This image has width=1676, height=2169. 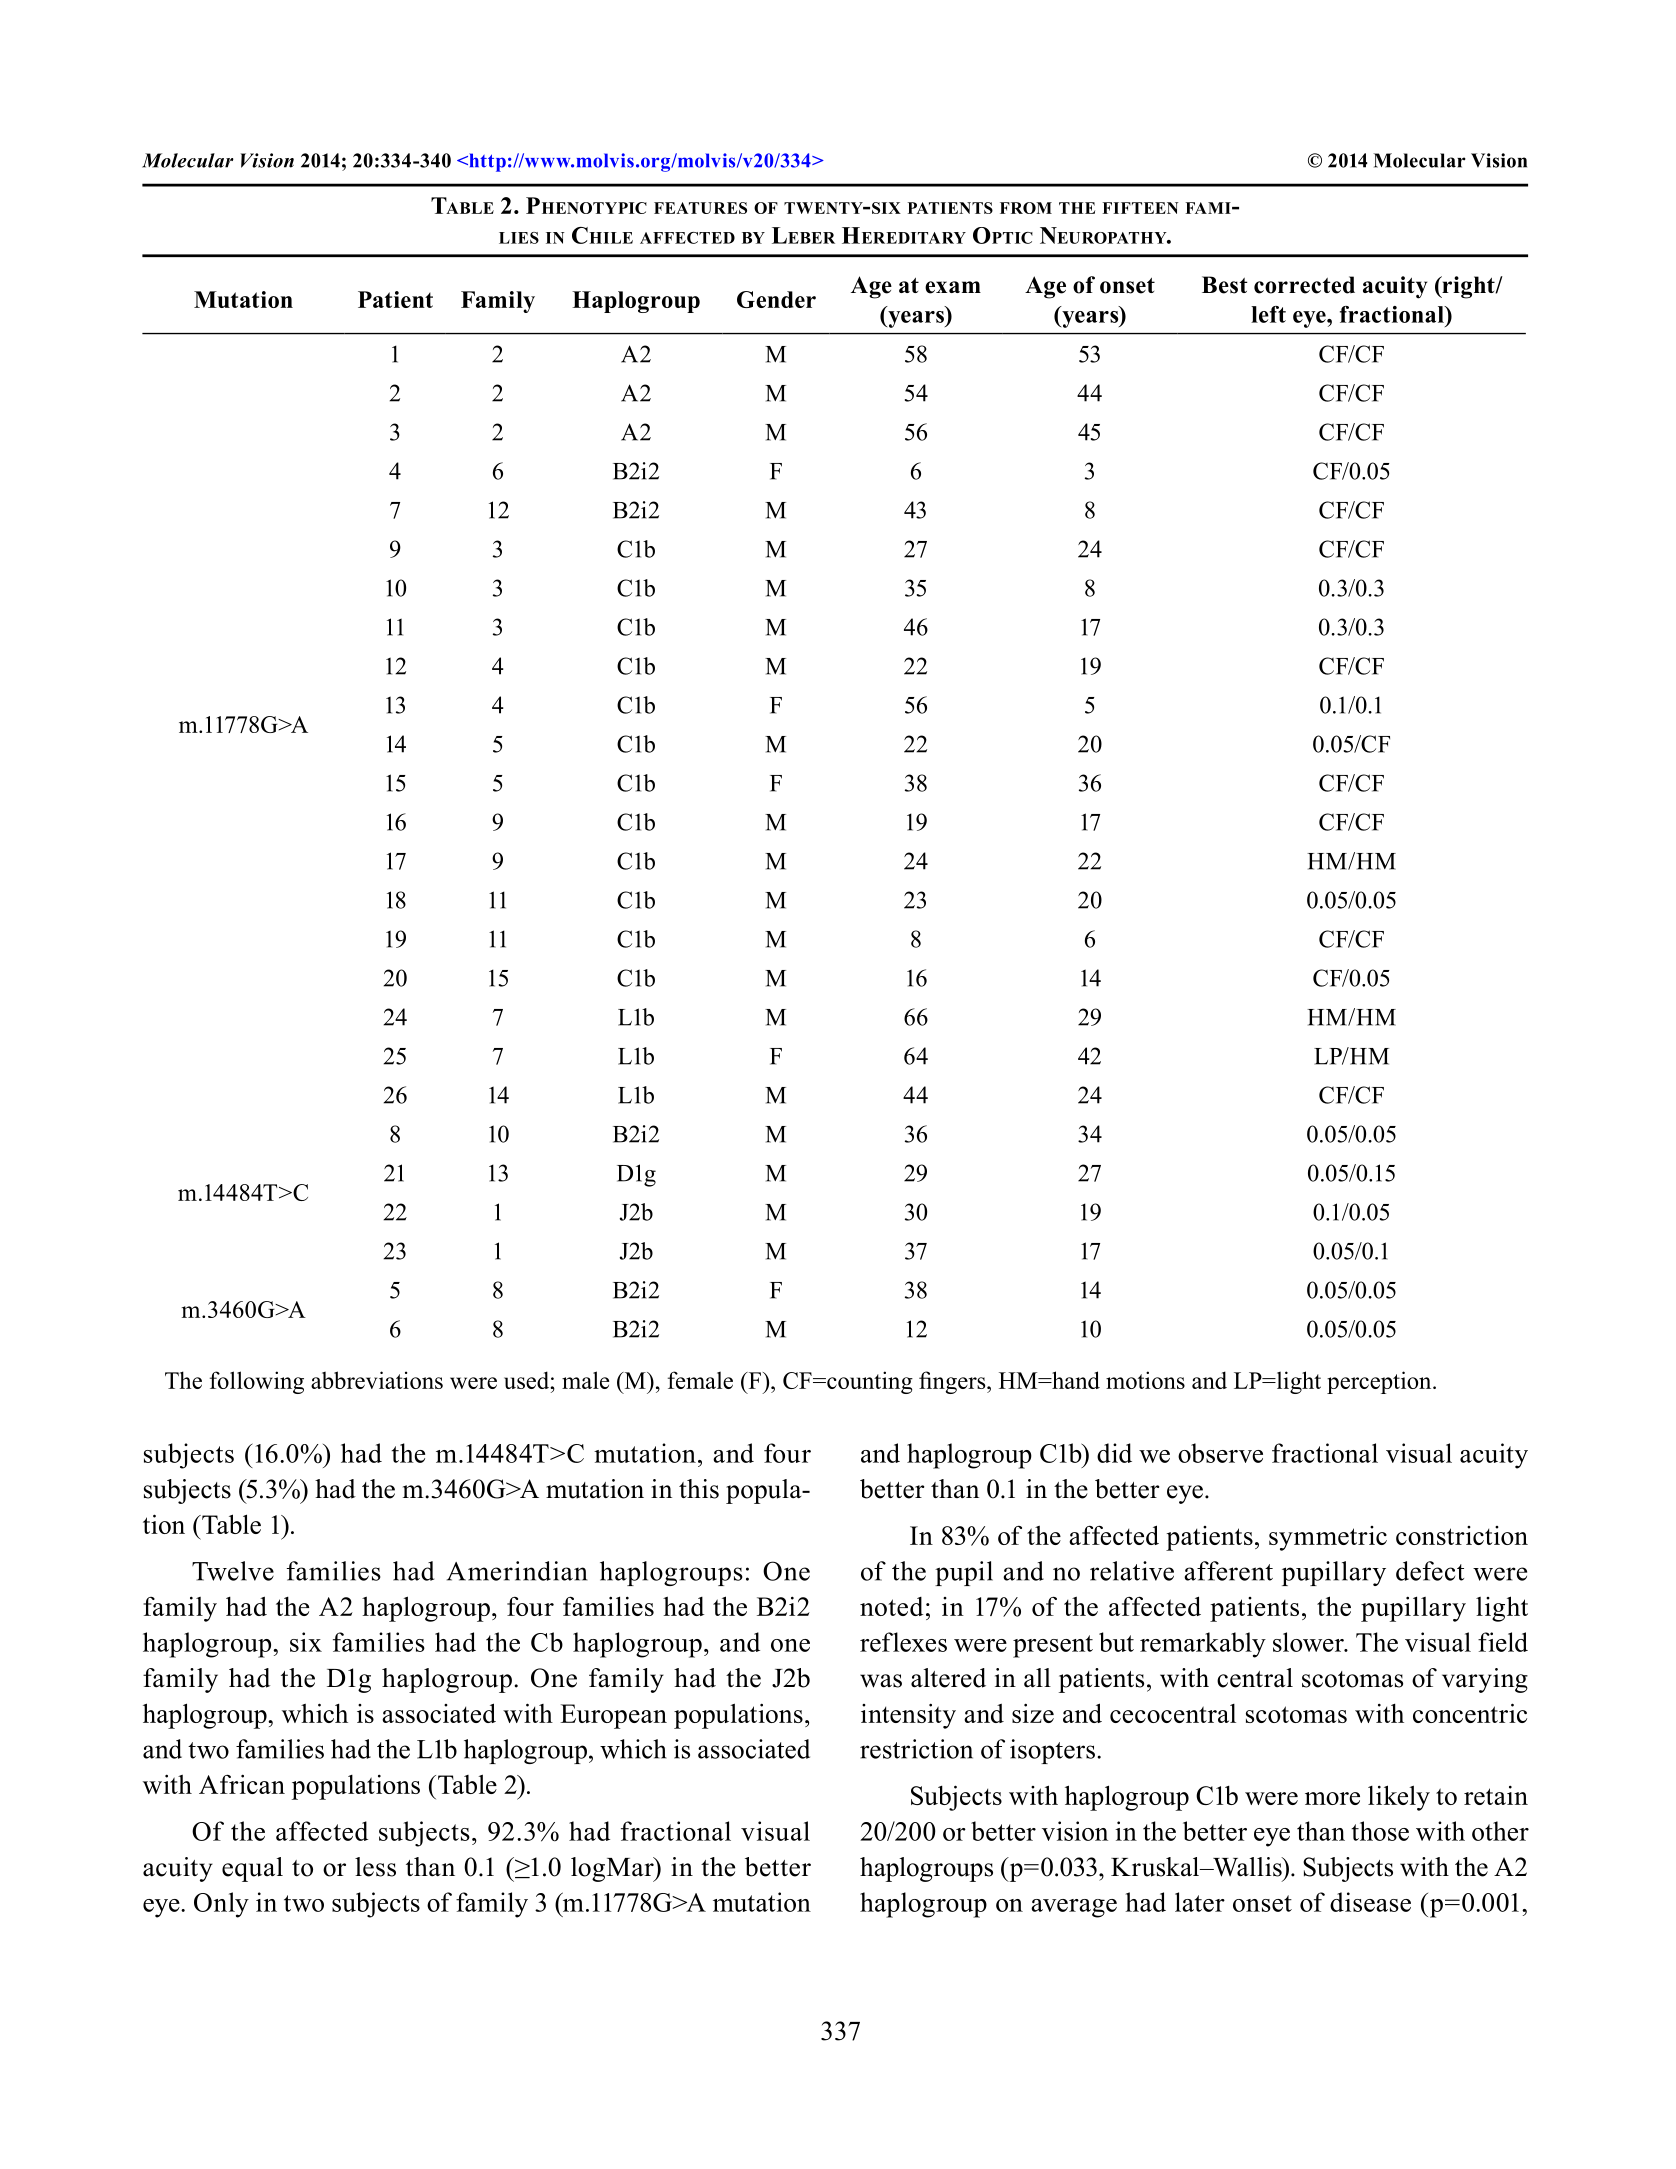 I want to click on following, so click(x=257, y=1382).
